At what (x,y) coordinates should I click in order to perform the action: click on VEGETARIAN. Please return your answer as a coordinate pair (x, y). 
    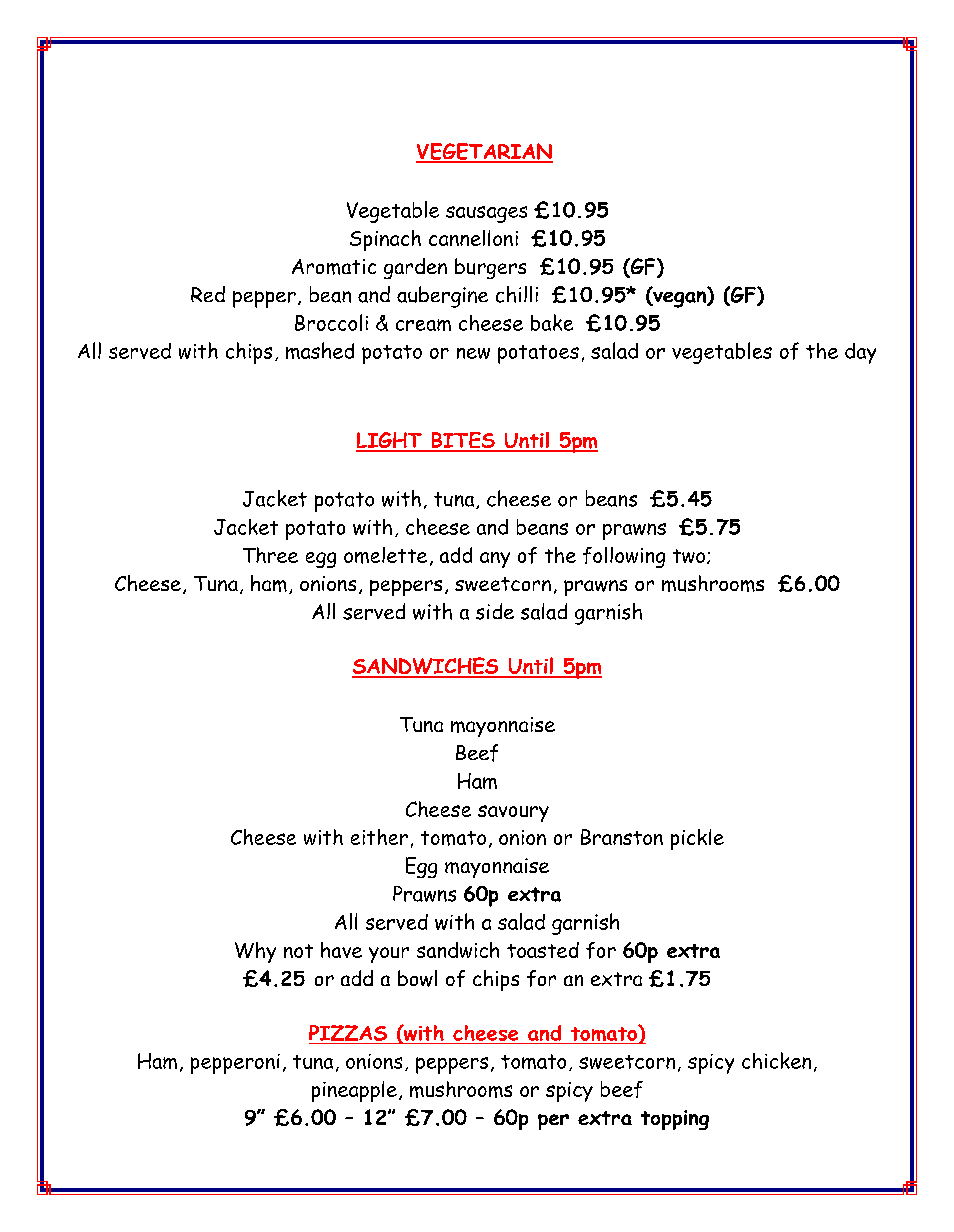
    Looking at the image, I should click on (484, 152).
